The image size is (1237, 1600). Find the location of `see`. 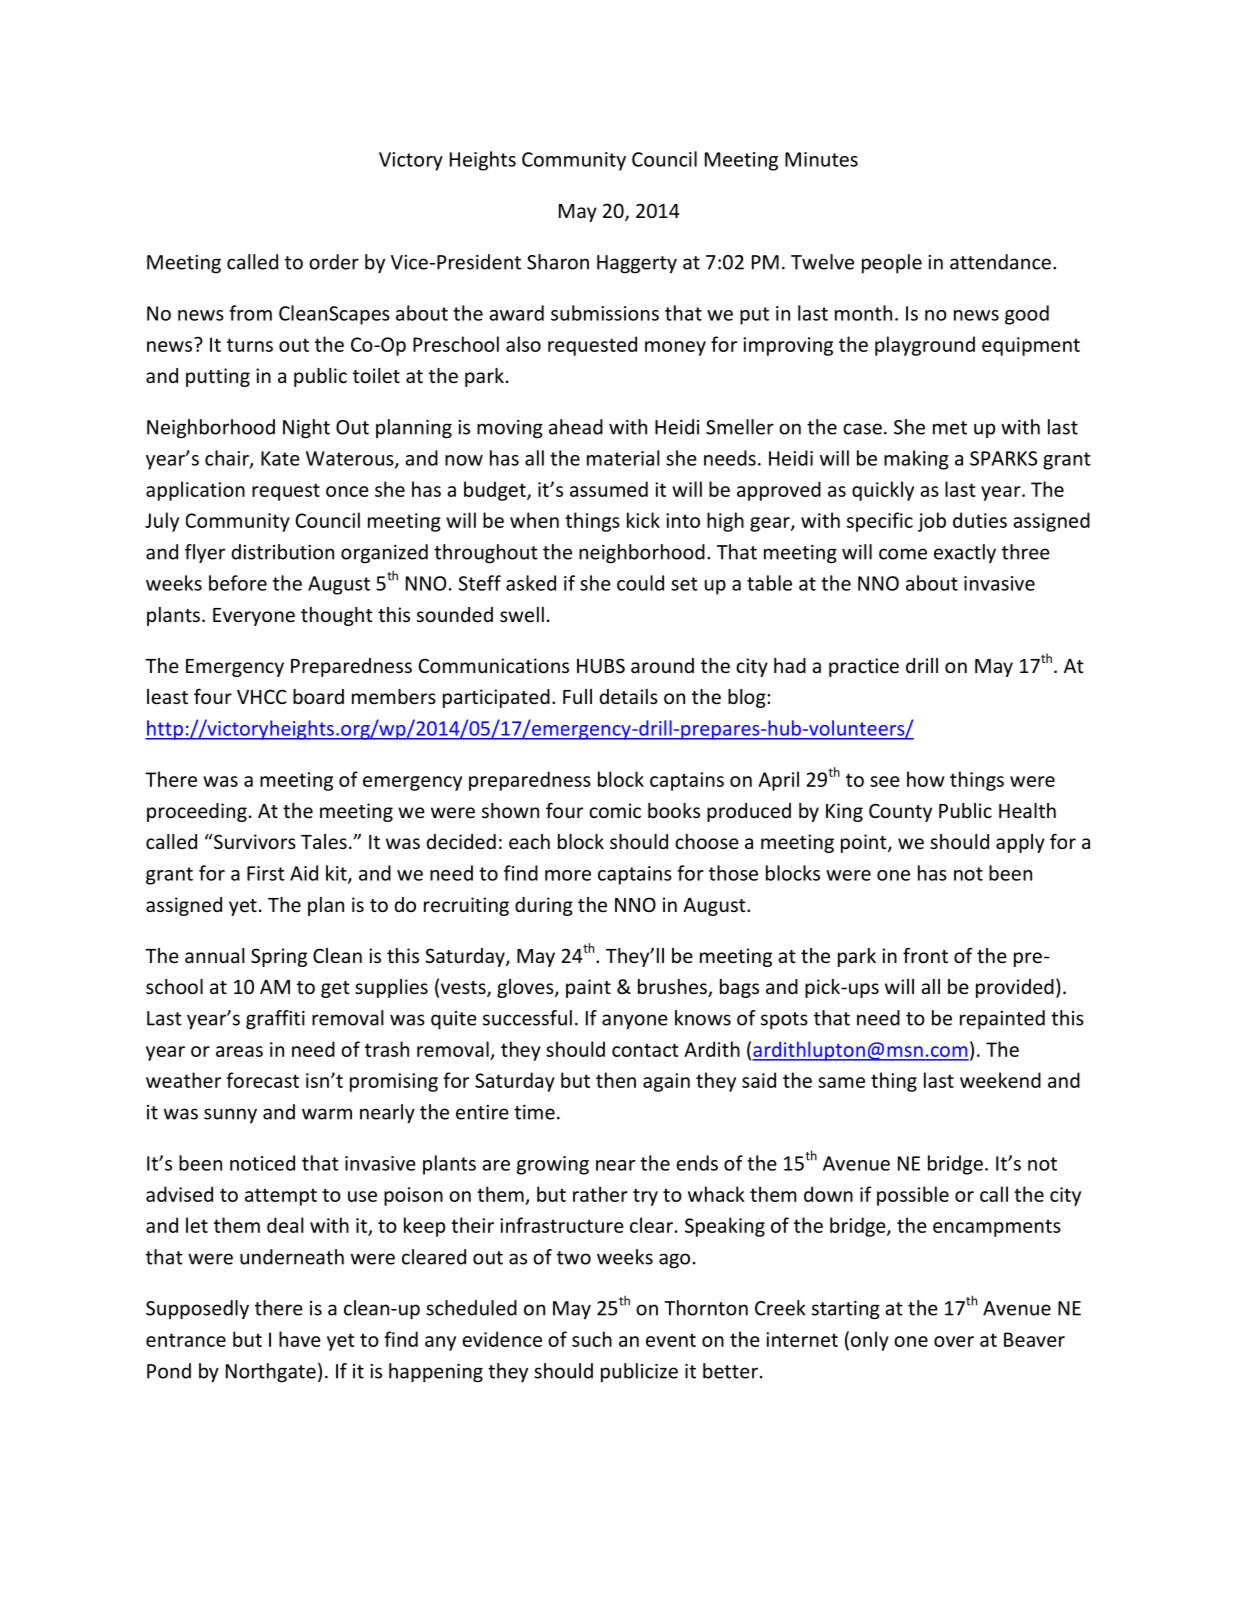

see is located at coordinates (885, 781).
